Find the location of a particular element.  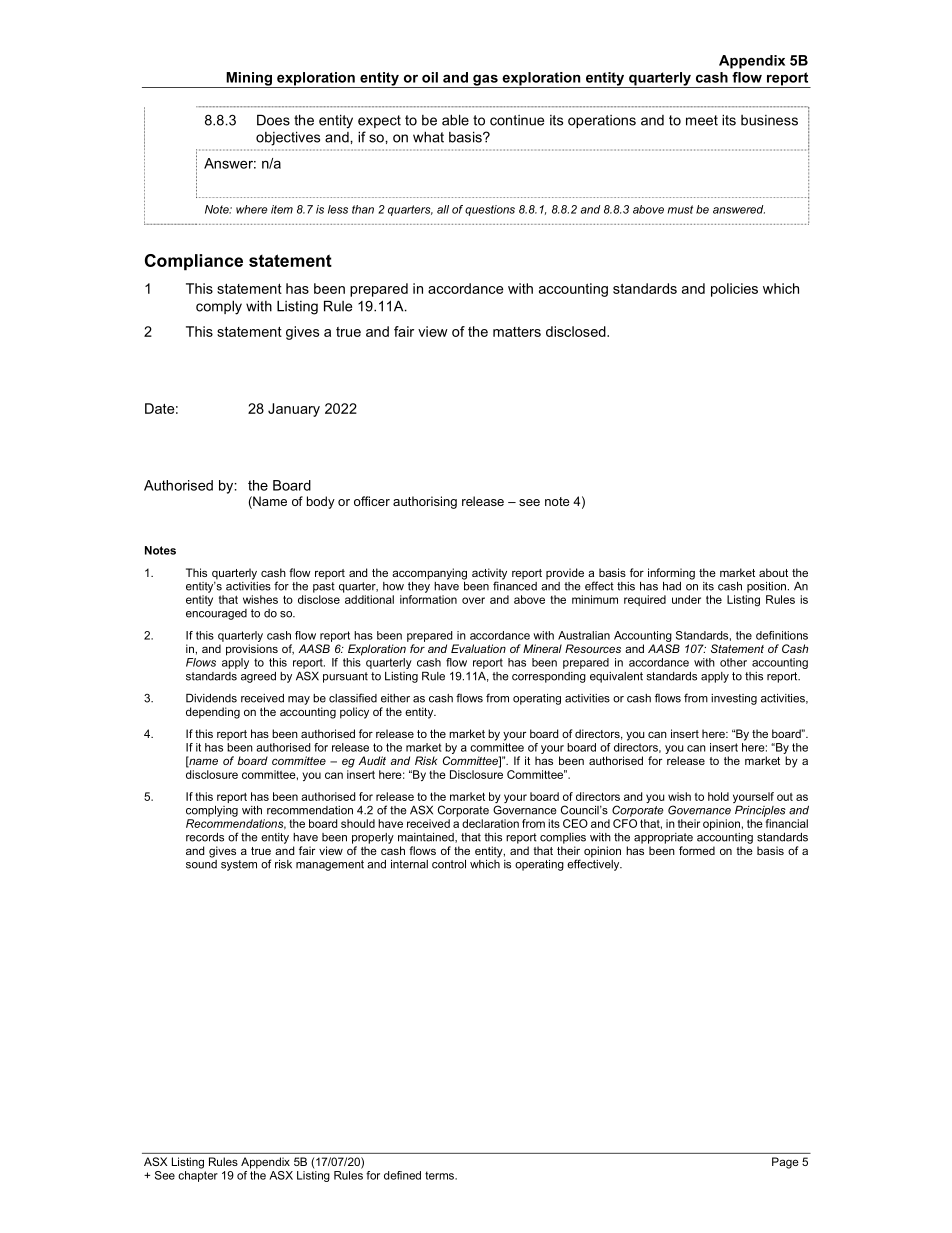

January is located at coordinates (294, 410).
